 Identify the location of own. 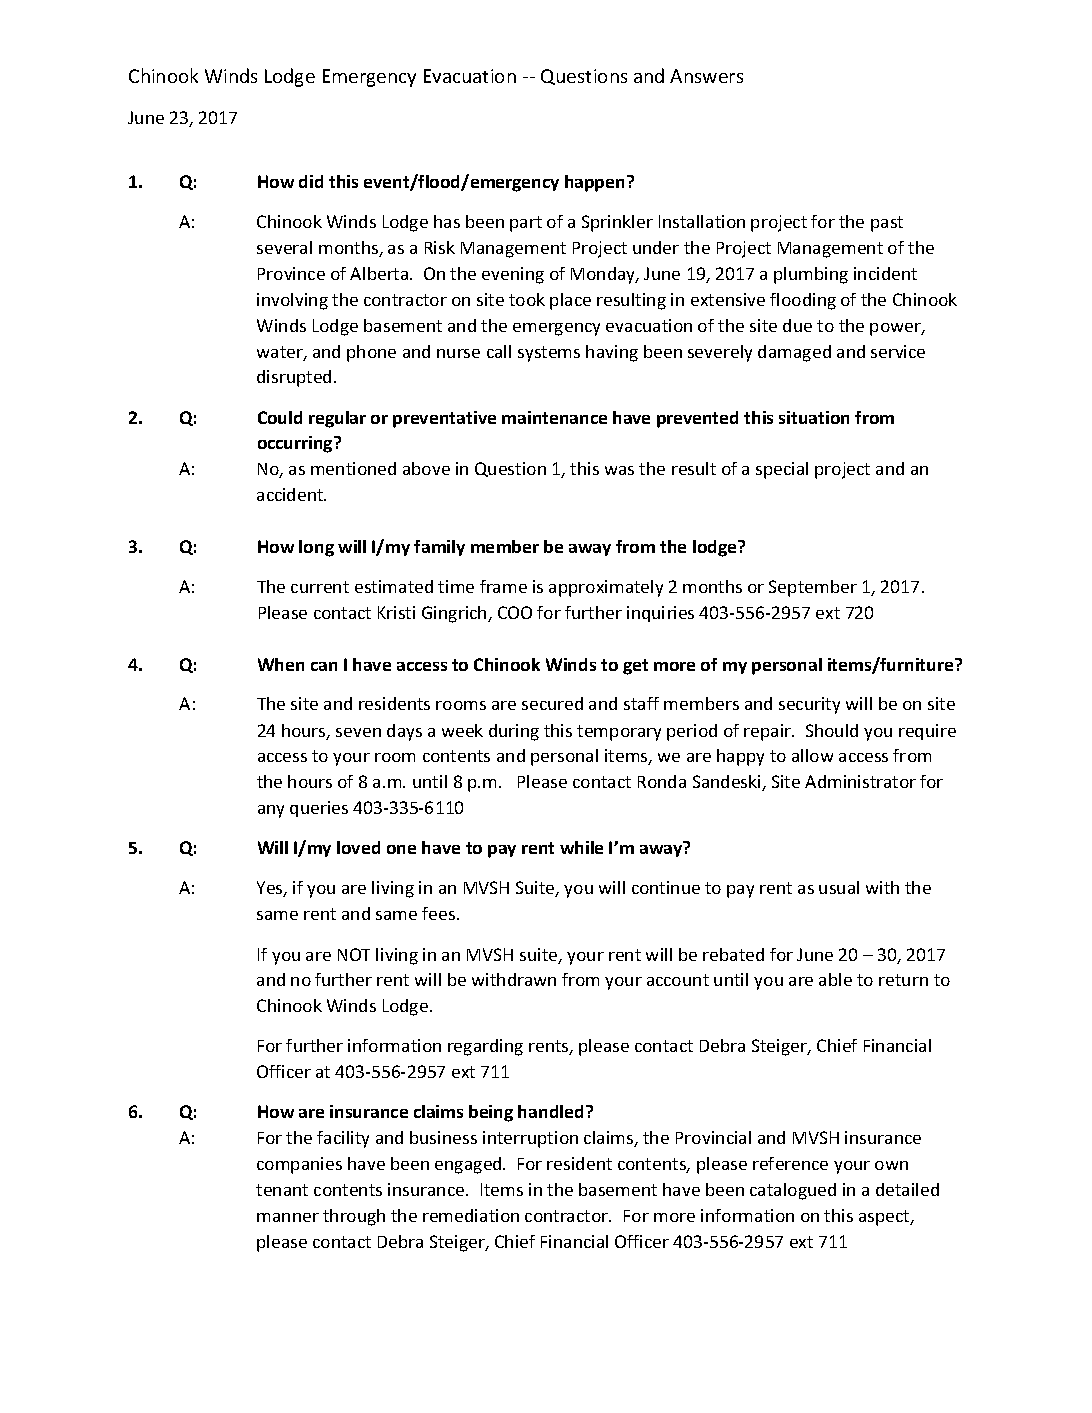
(891, 1165).
